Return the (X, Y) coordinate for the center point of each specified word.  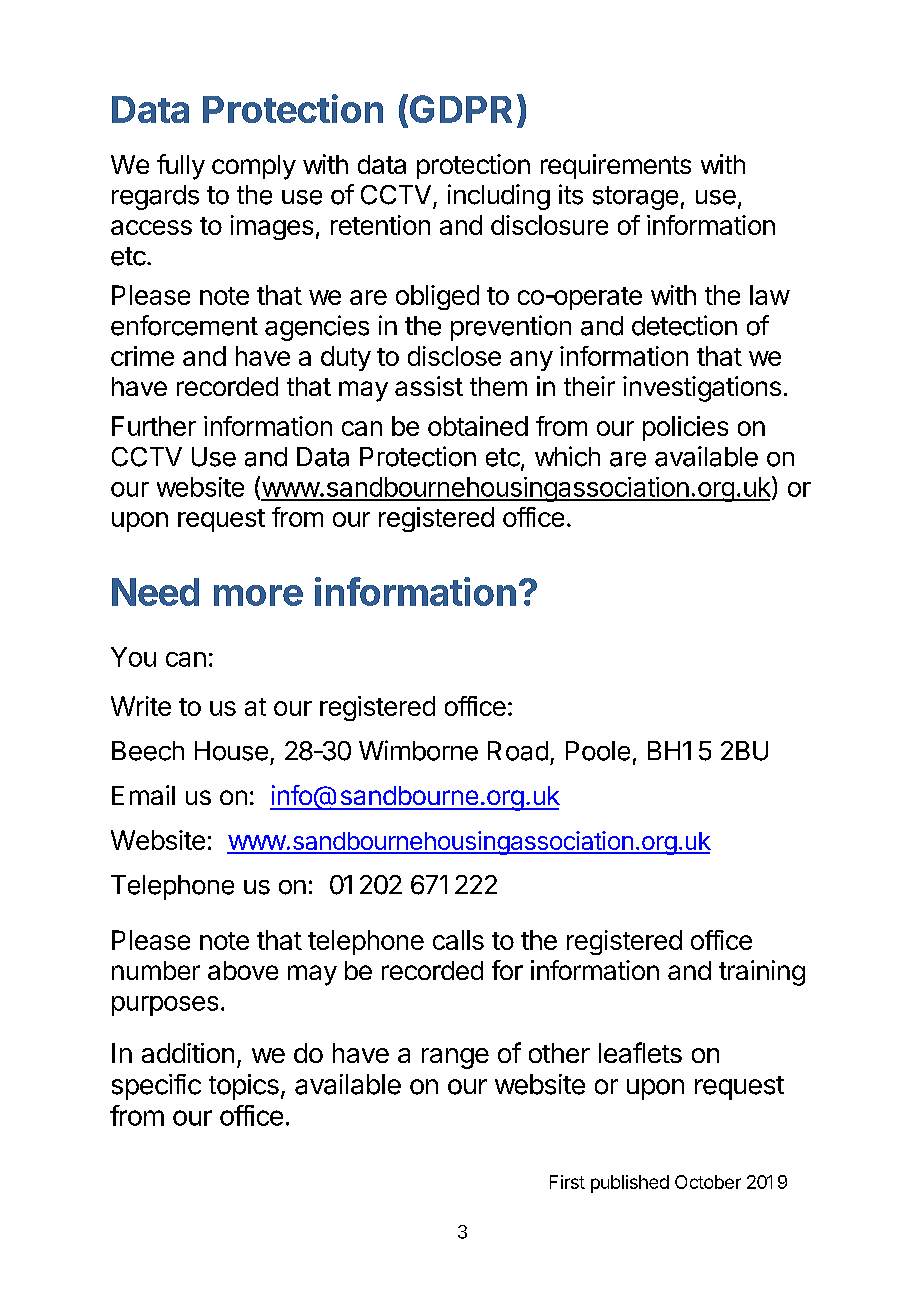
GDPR (459, 110)
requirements (616, 166)
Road (518, 751)
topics (244, 1087)
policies (685, 428)
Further (154, 426)
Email (143, 795)
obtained (478, 426)
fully (181, 167)
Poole (598, 751)
